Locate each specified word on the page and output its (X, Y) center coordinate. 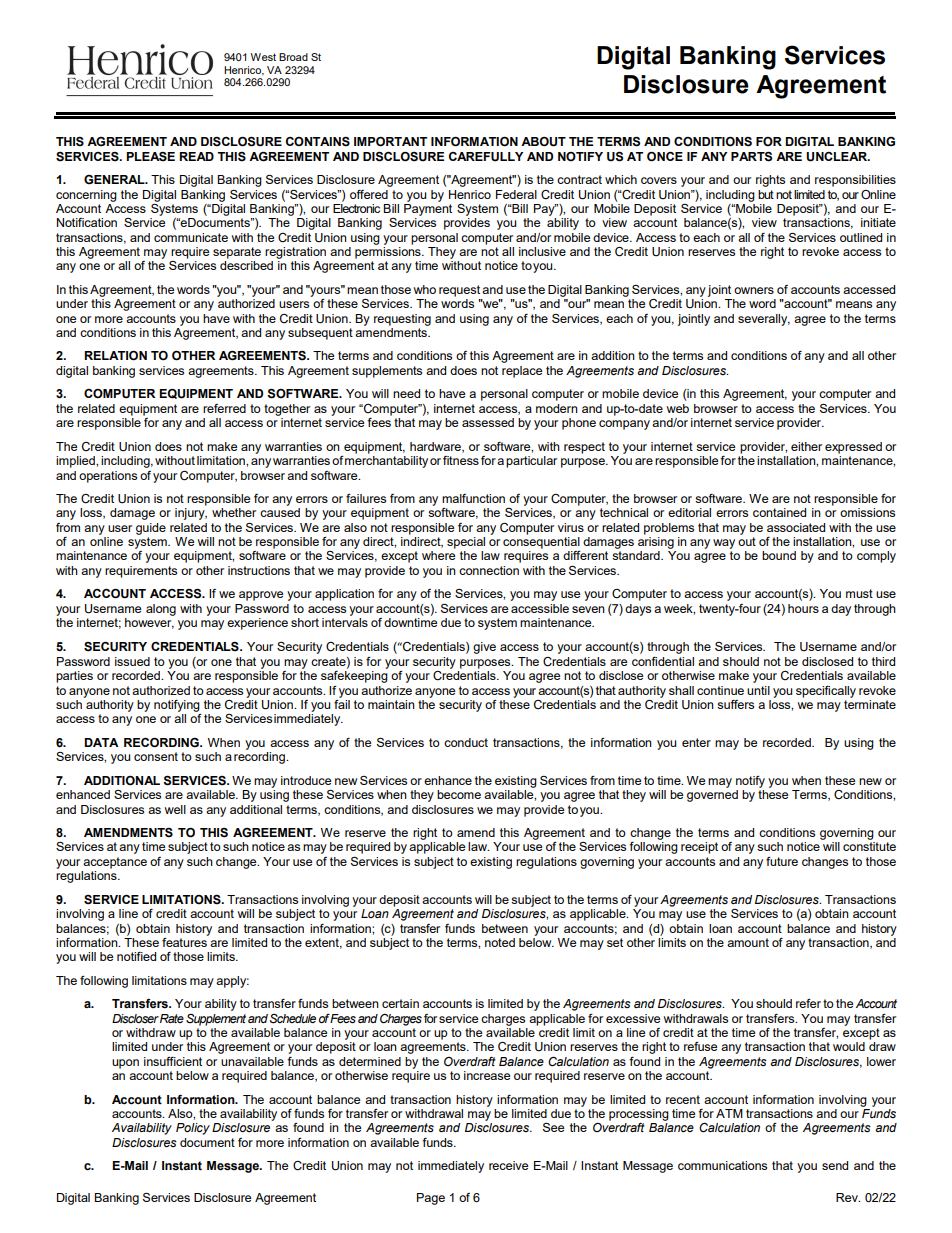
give (484, 648)
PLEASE (150, 157)
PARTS (751, 157)
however (149, 623)
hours (803, 608)
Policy (193, 1129)
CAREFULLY (486, 157)
